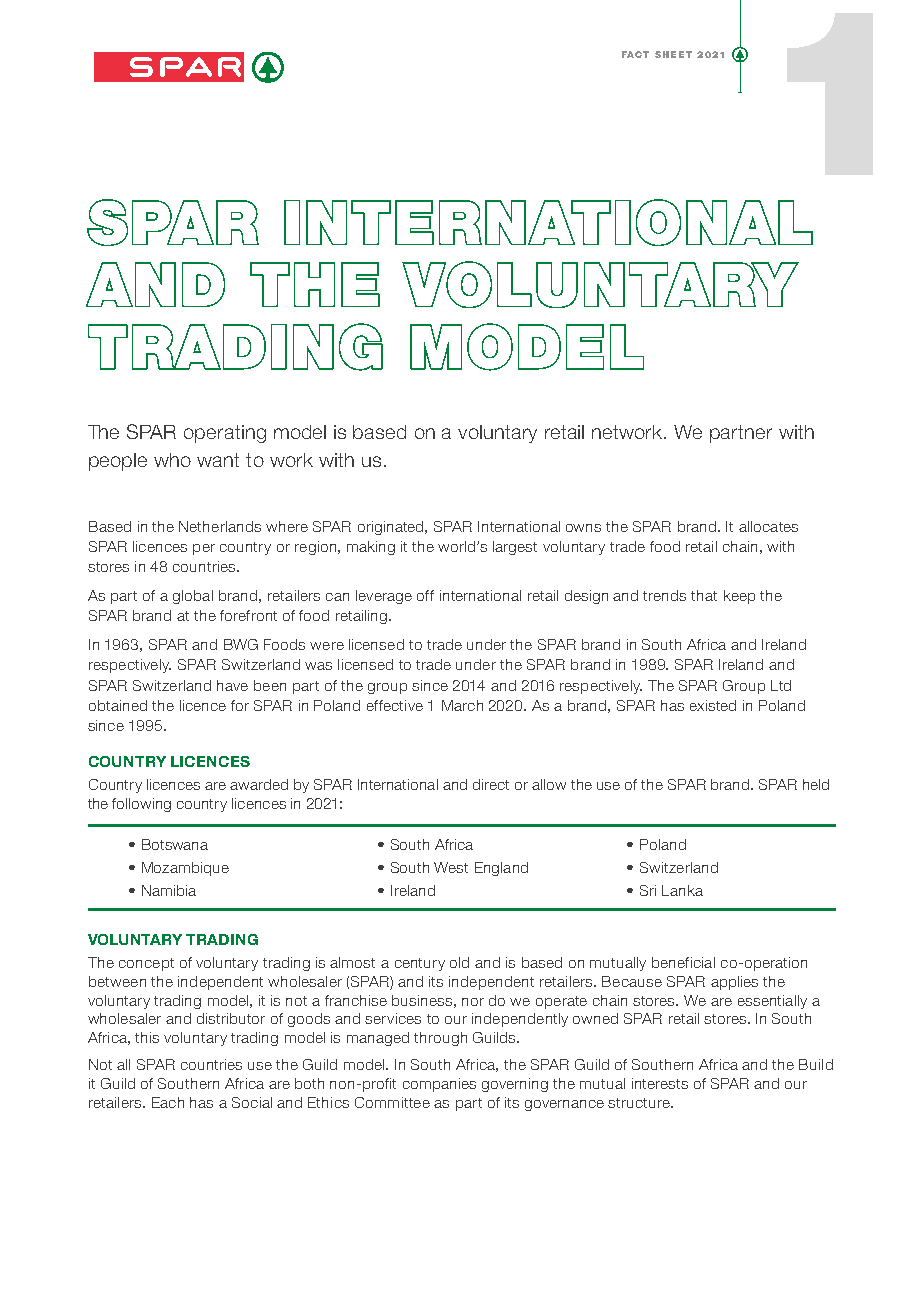  I want to click on direct, so click(491, 784).
